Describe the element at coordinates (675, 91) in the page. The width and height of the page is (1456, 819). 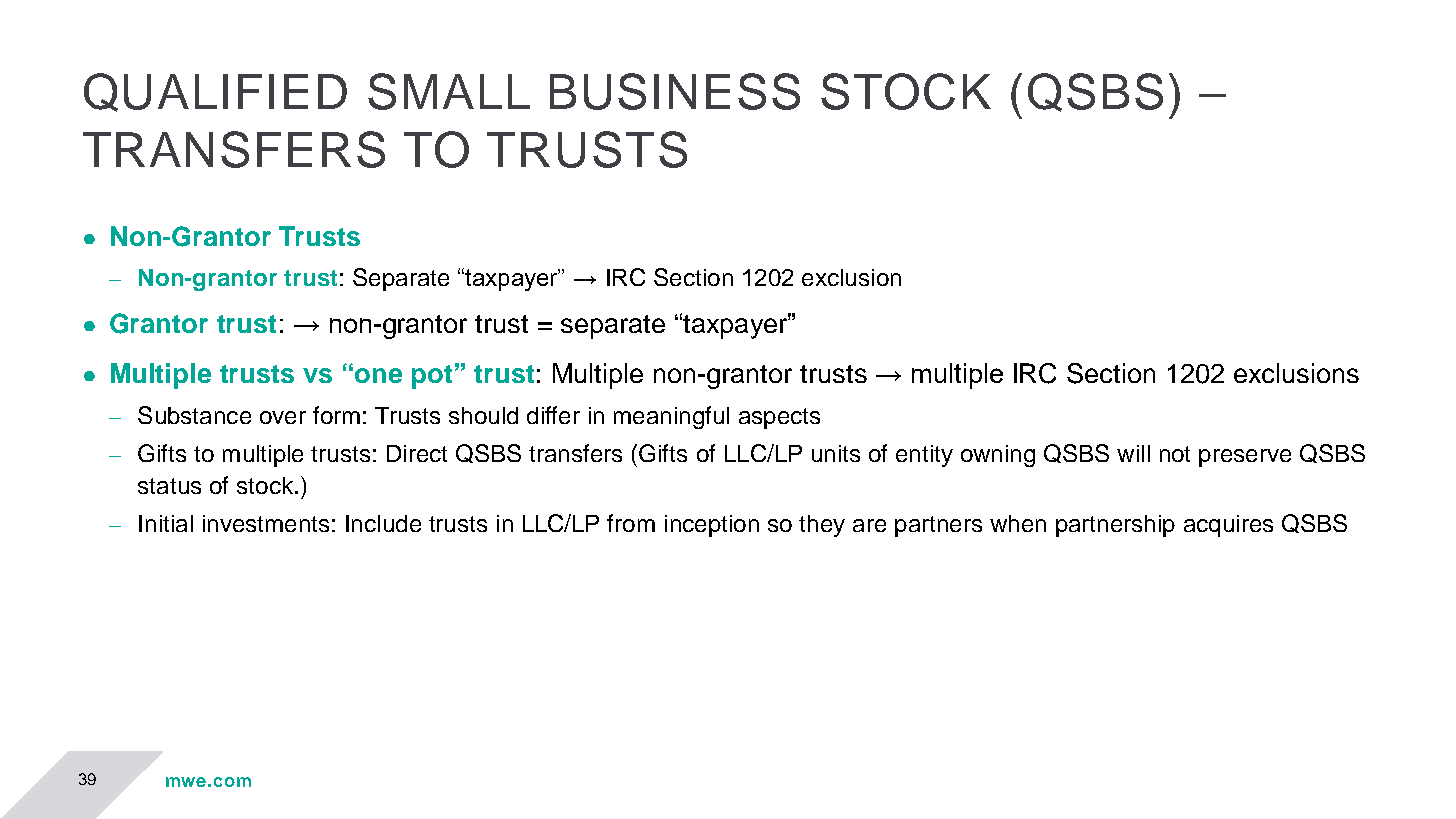
I see `BUSINESS` at that location.
